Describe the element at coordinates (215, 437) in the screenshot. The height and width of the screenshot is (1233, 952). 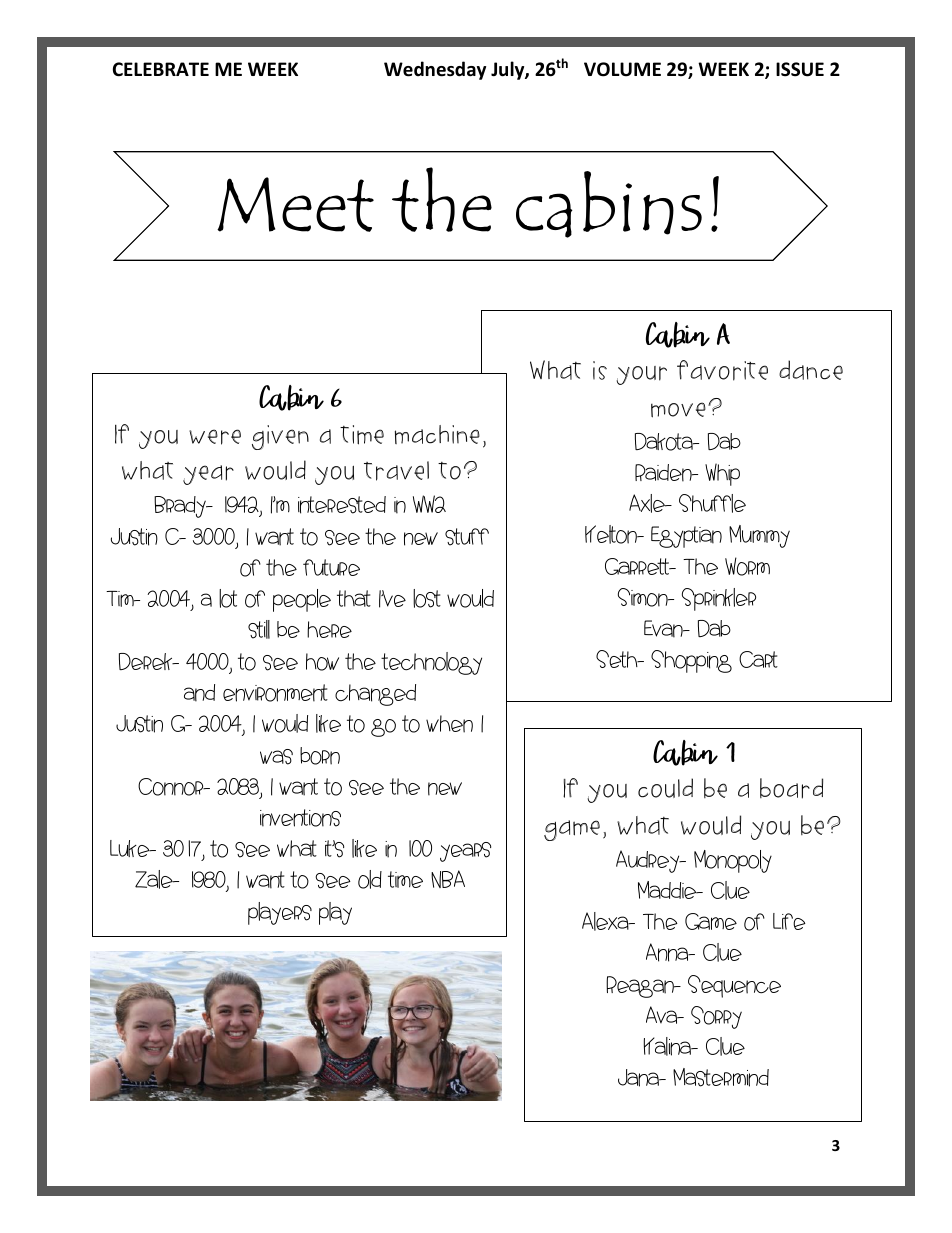
I see `were` at that location.
